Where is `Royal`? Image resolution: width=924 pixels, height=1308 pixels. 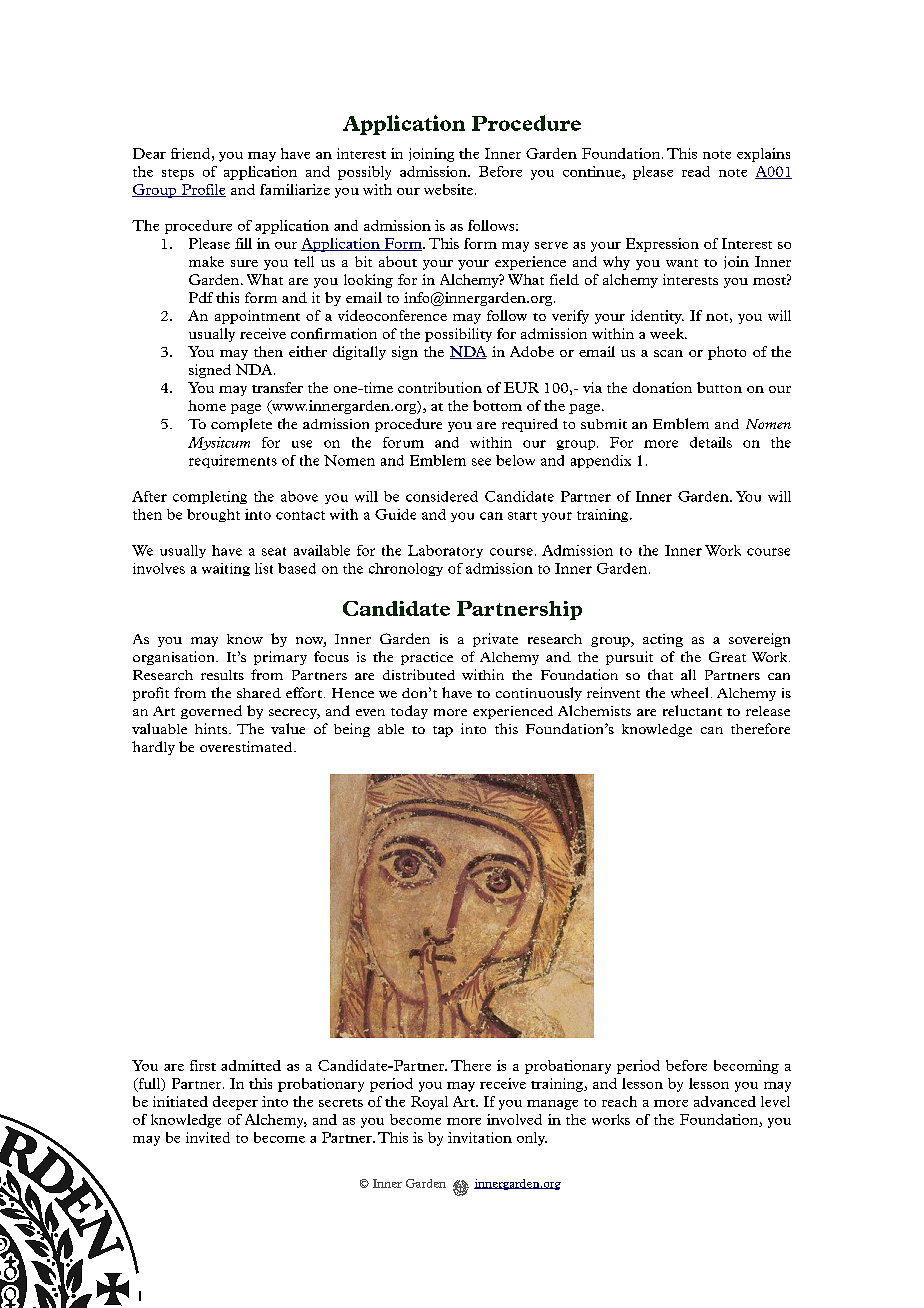
Royal is located at coordinates (429, 1103).
